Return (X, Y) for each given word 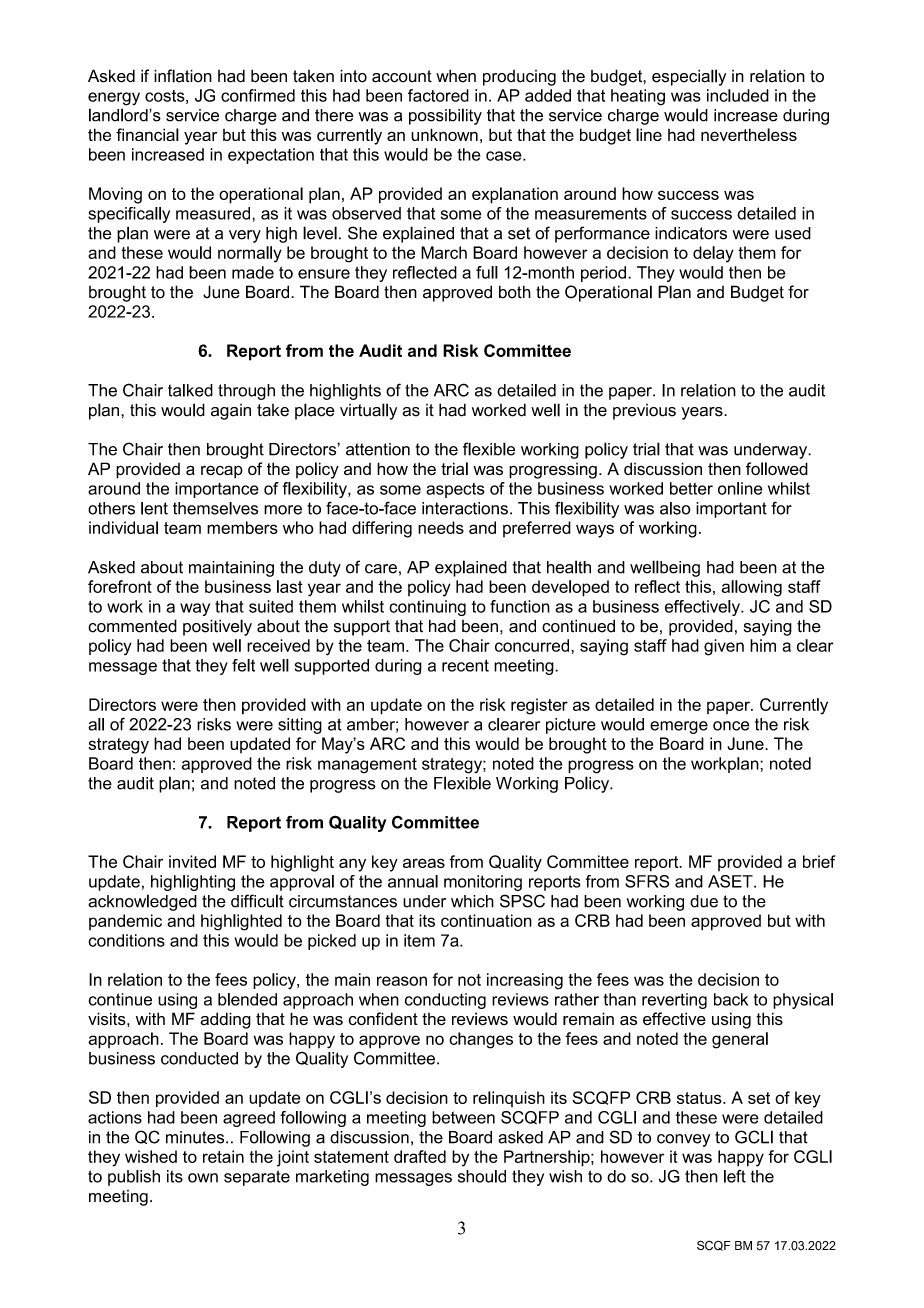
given (724, 647)
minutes (196, 1137)
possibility (445, 116)
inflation (183, 76)
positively (217, 627)
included (738, 95)
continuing (427, 608)
